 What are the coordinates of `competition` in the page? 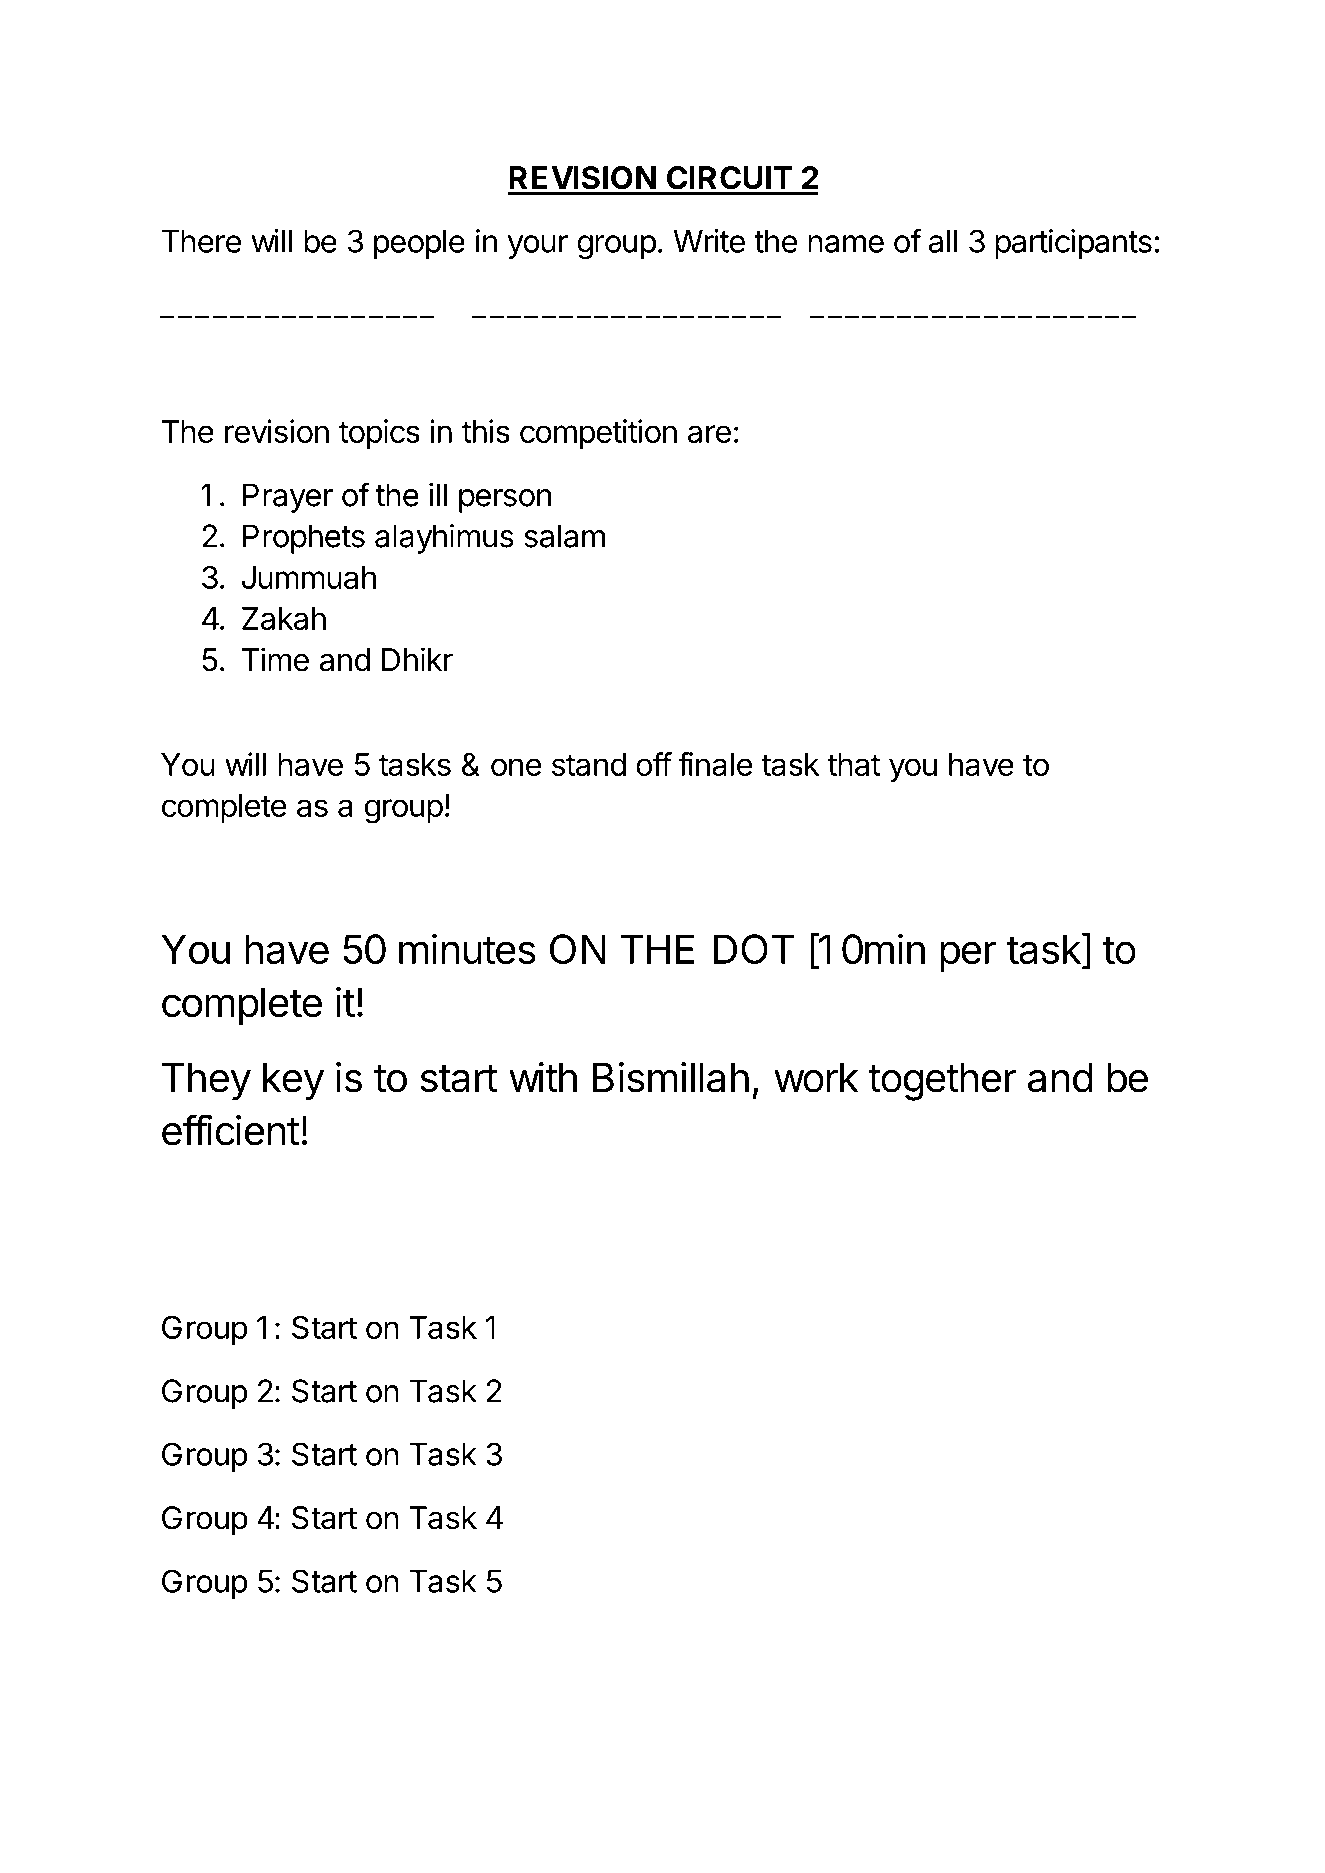 It's located at (598, 434).
